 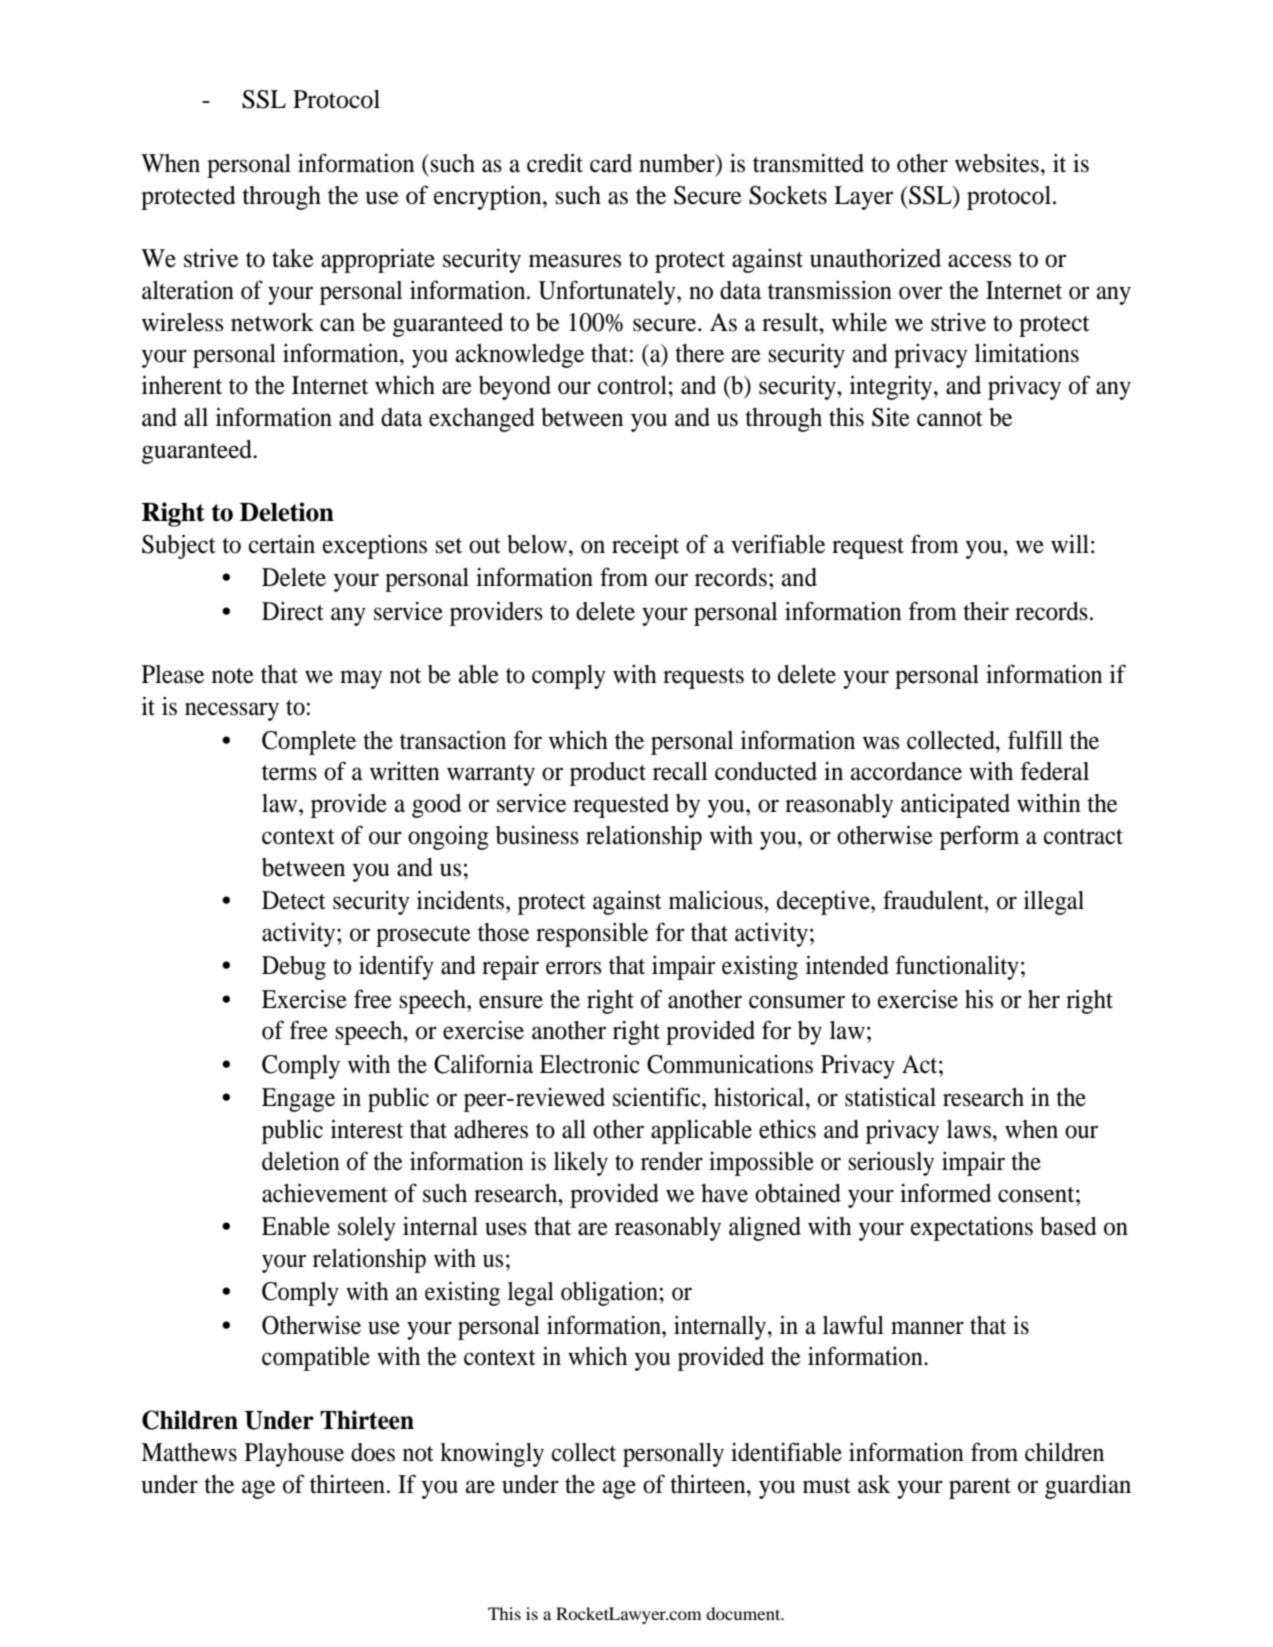 What do you see at coordinates (233, 676) in the screenshot?
I see `note` at bounding box center [233, 676].
